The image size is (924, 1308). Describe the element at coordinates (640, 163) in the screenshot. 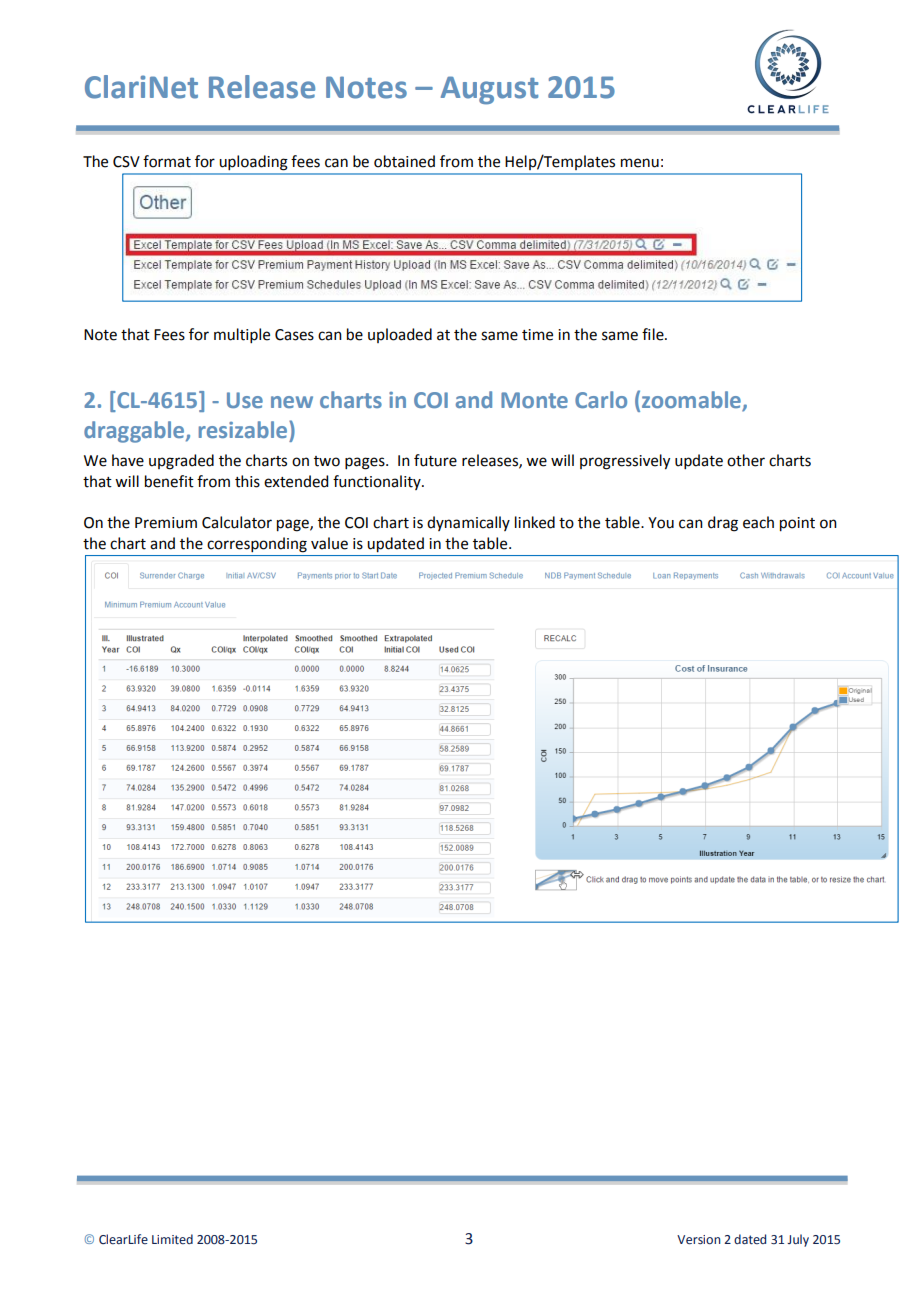

I see `menu` at that location.
